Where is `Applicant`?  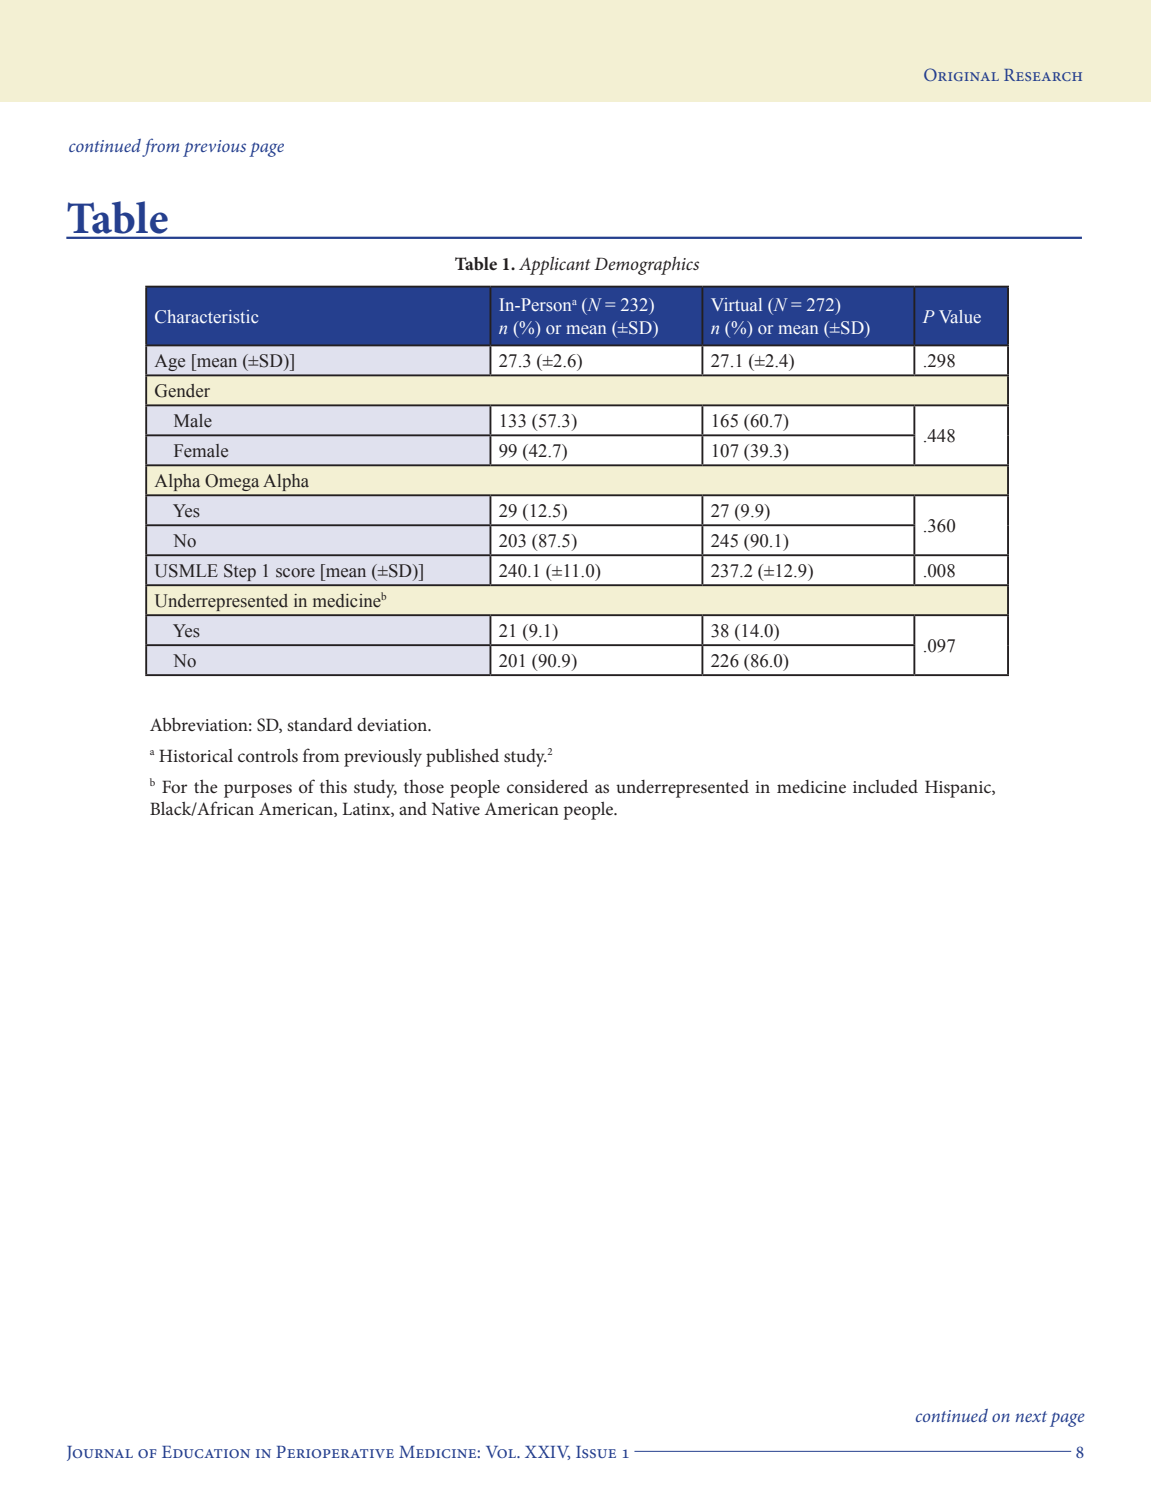 Applicant is located at coordinates (555, 265).
